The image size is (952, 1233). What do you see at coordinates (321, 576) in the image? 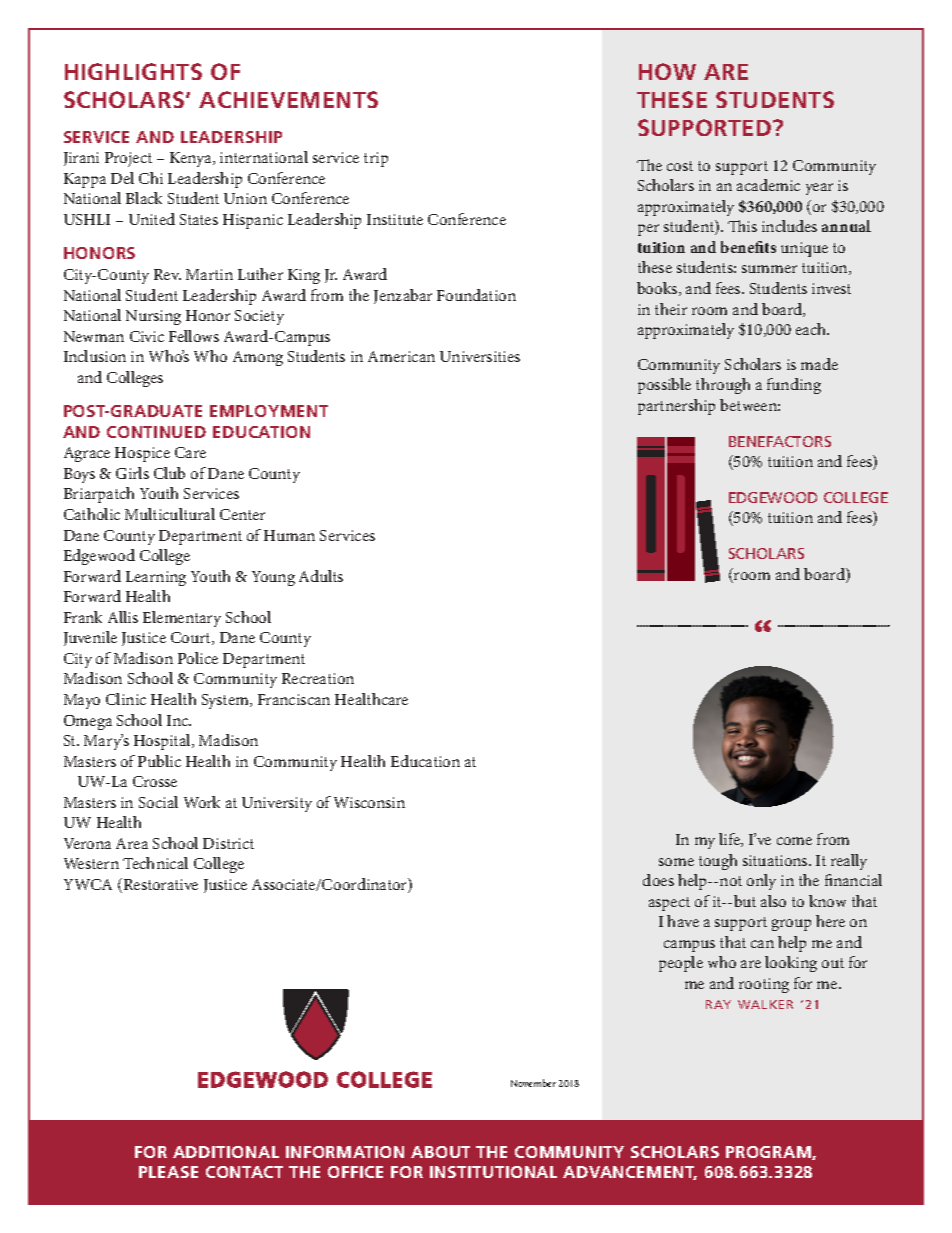
I see `Adults` at bounding box center [321, 576].
